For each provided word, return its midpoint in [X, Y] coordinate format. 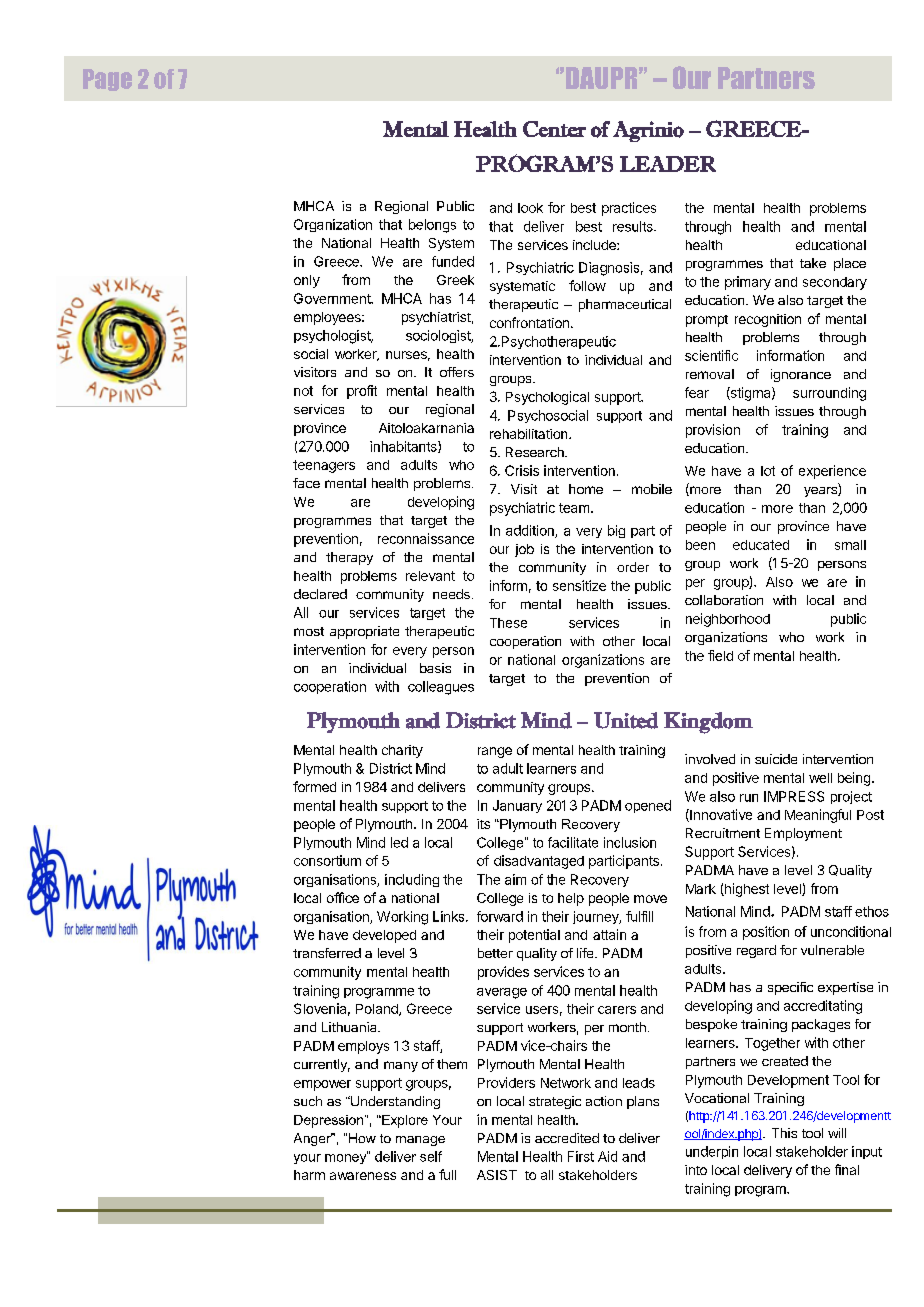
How [362, 1138]
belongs [432, 226]
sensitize [579, 585]
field [720, 655]
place [850, 264]
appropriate [364, 632]
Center [554, 129]
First [581, 1156]
